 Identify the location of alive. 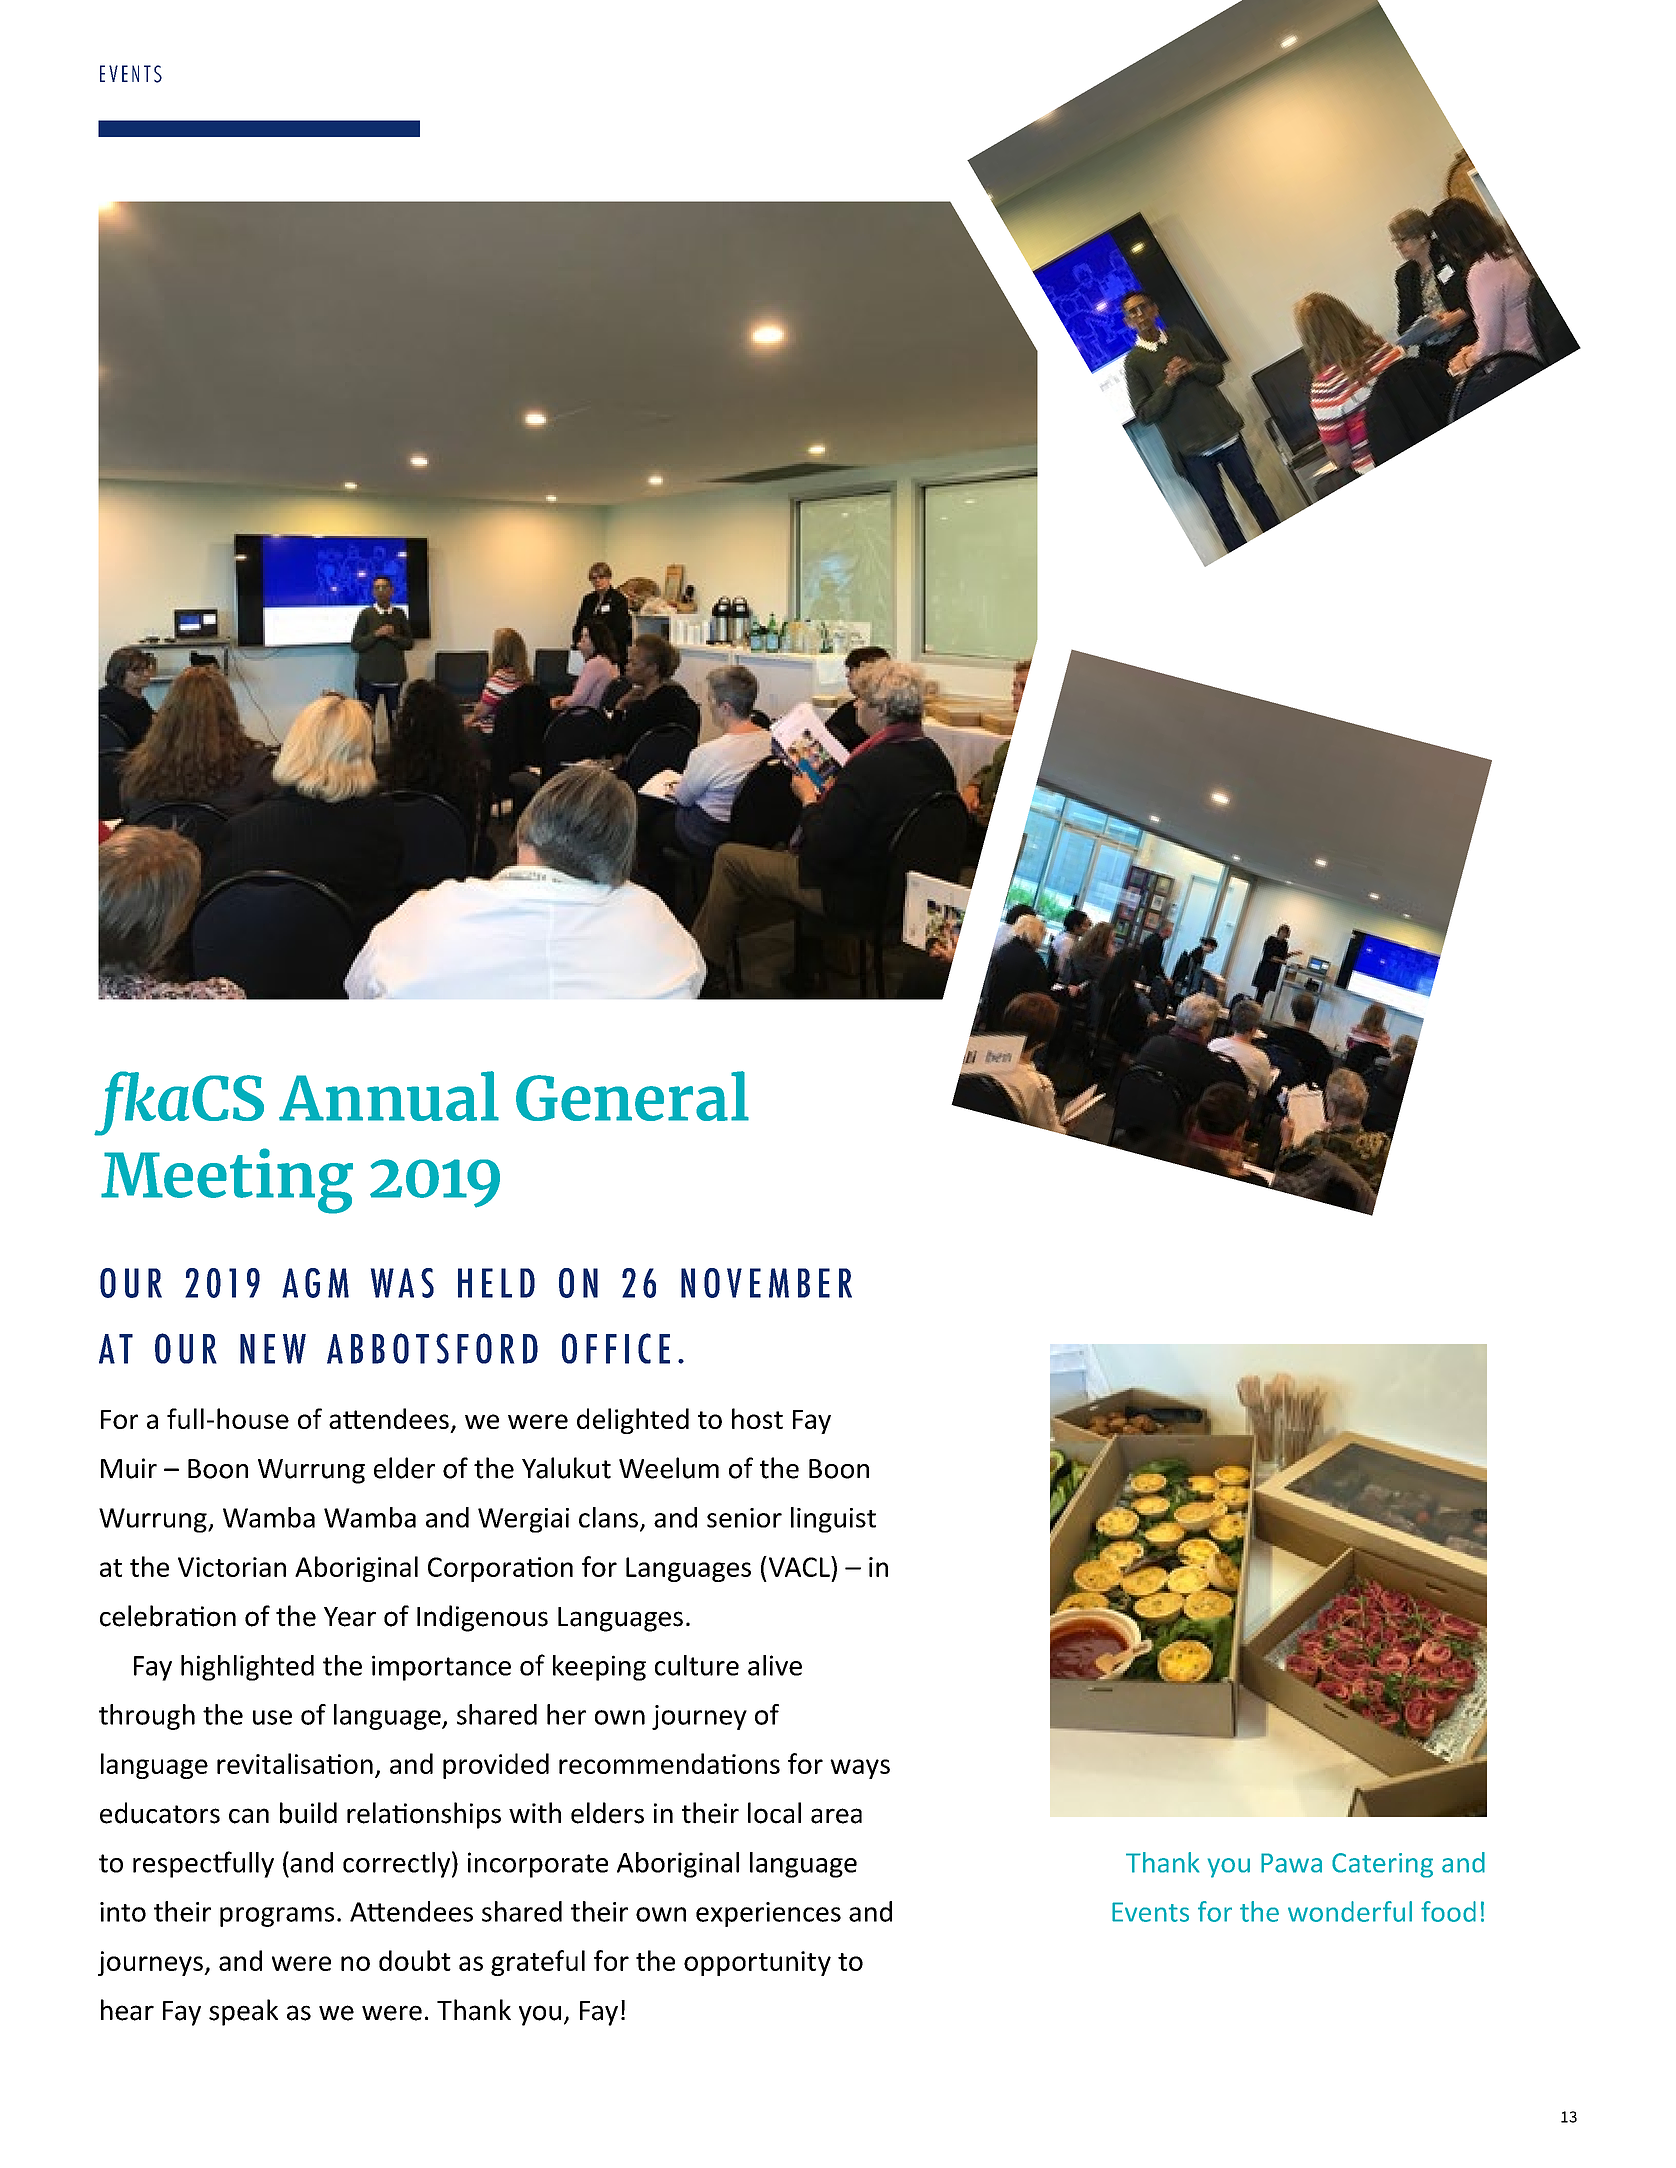
(775, 1665).
